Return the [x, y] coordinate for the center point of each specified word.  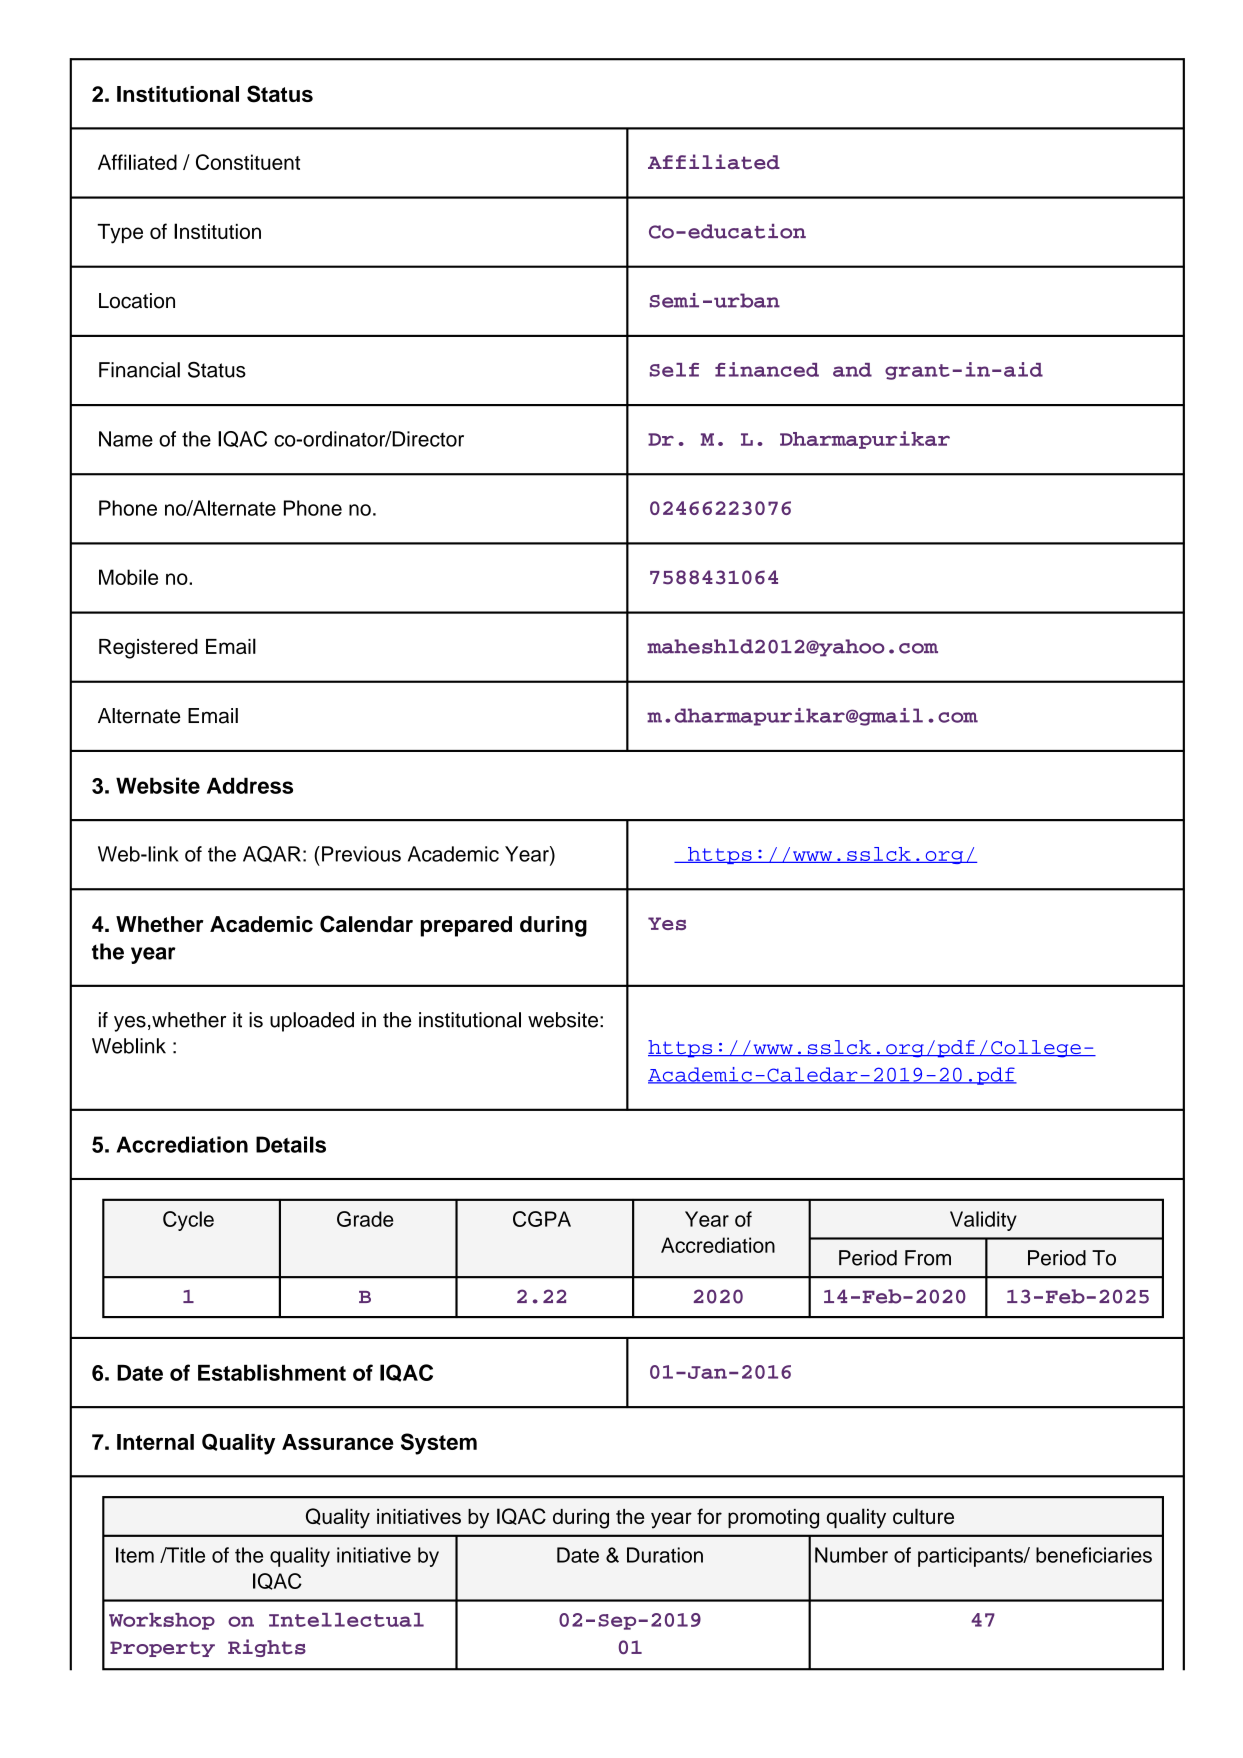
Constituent [248, 162]
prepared [466, 926]
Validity [983, 1221]
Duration [665, 1555]
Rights [267, 1648]
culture [923, 1516]
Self [674, 370]
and [852, 370]
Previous [361, 854]
